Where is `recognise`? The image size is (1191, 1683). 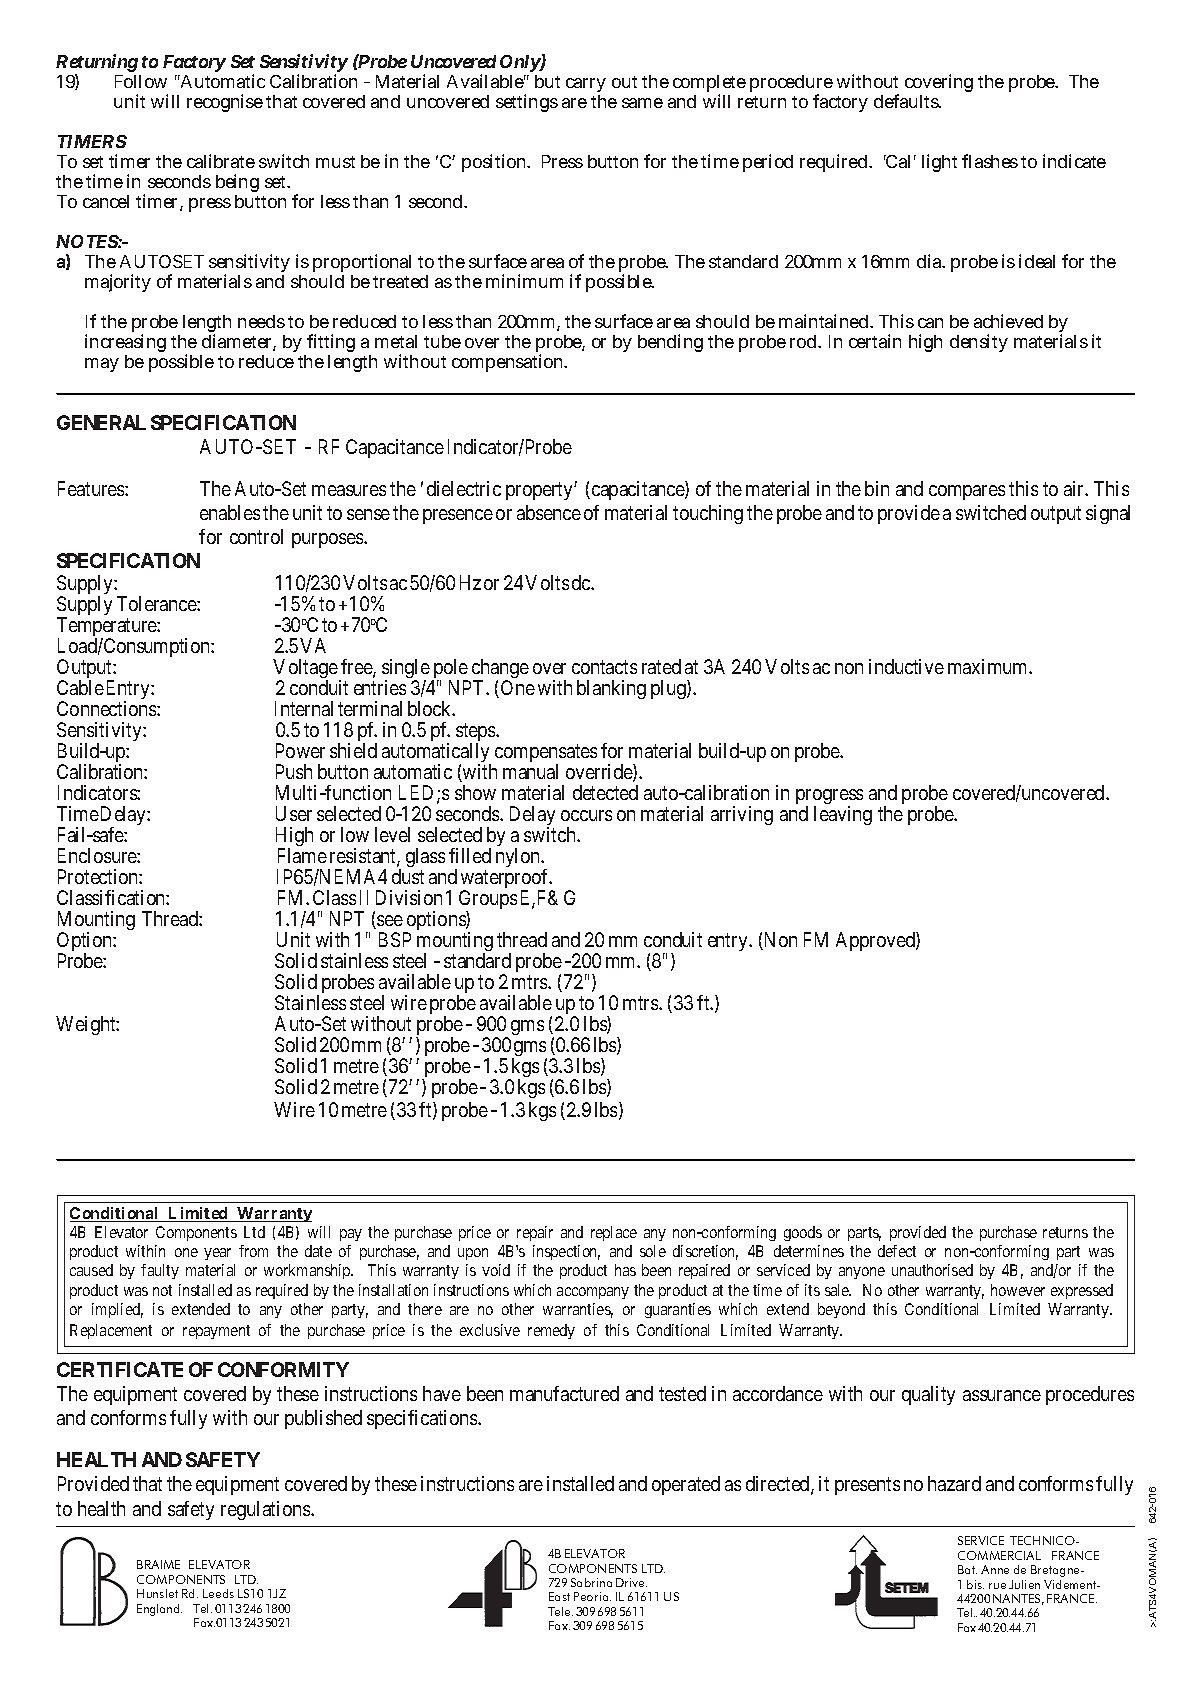
recognise is located at coordinates (225, 103).
